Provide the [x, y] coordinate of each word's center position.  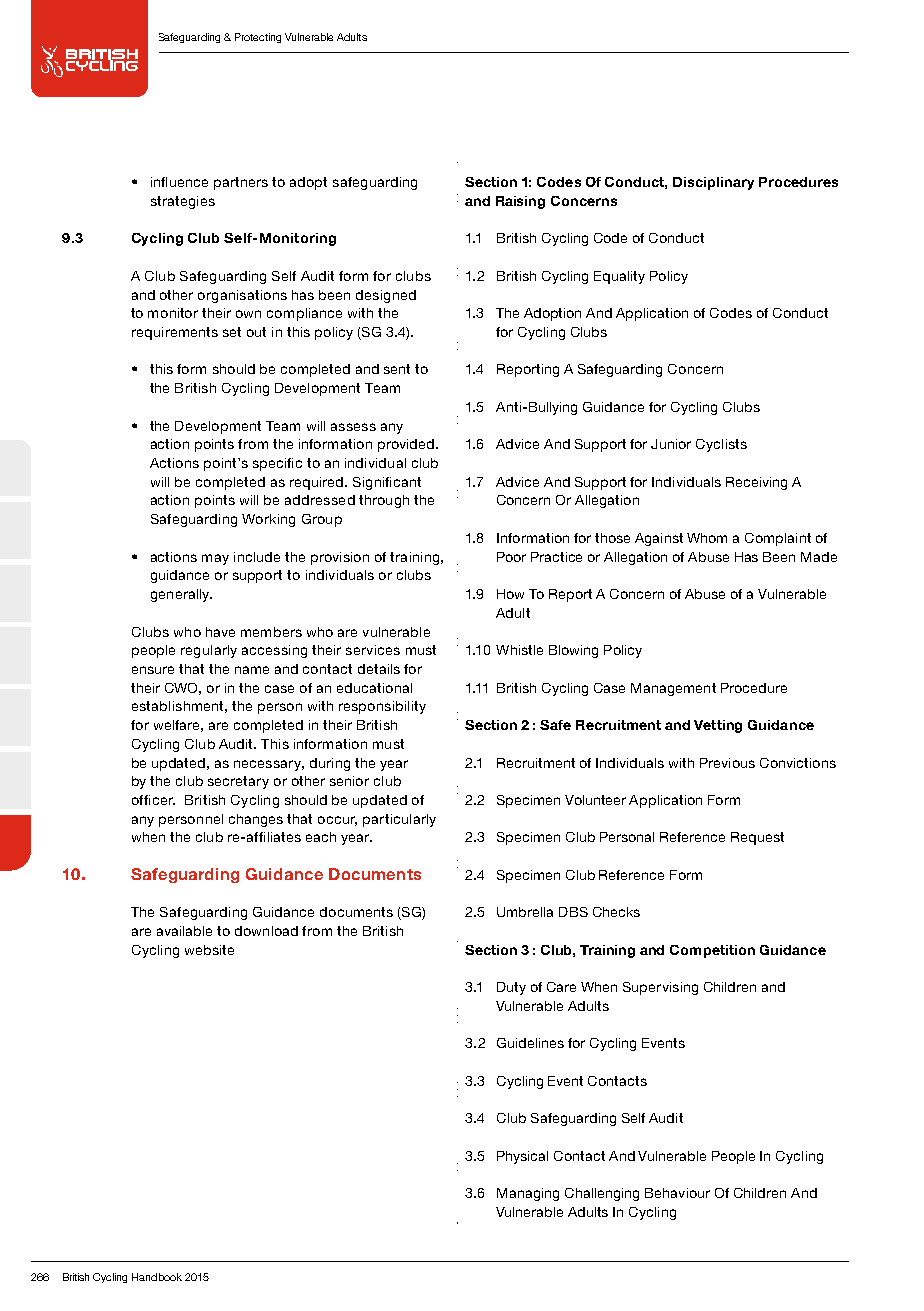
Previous [727, 763]
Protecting [258, 38]
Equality [619, 277]
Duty [511, 988]
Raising [520, 202]
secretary [238, 782]
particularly [399, 820]
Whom [707, 538]
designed [386, 296]
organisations [242, 296]
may [215, 559]
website [209, 950]
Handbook [157, 1277]
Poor [511, 557]
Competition [712, 951]
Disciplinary [713, 183]
